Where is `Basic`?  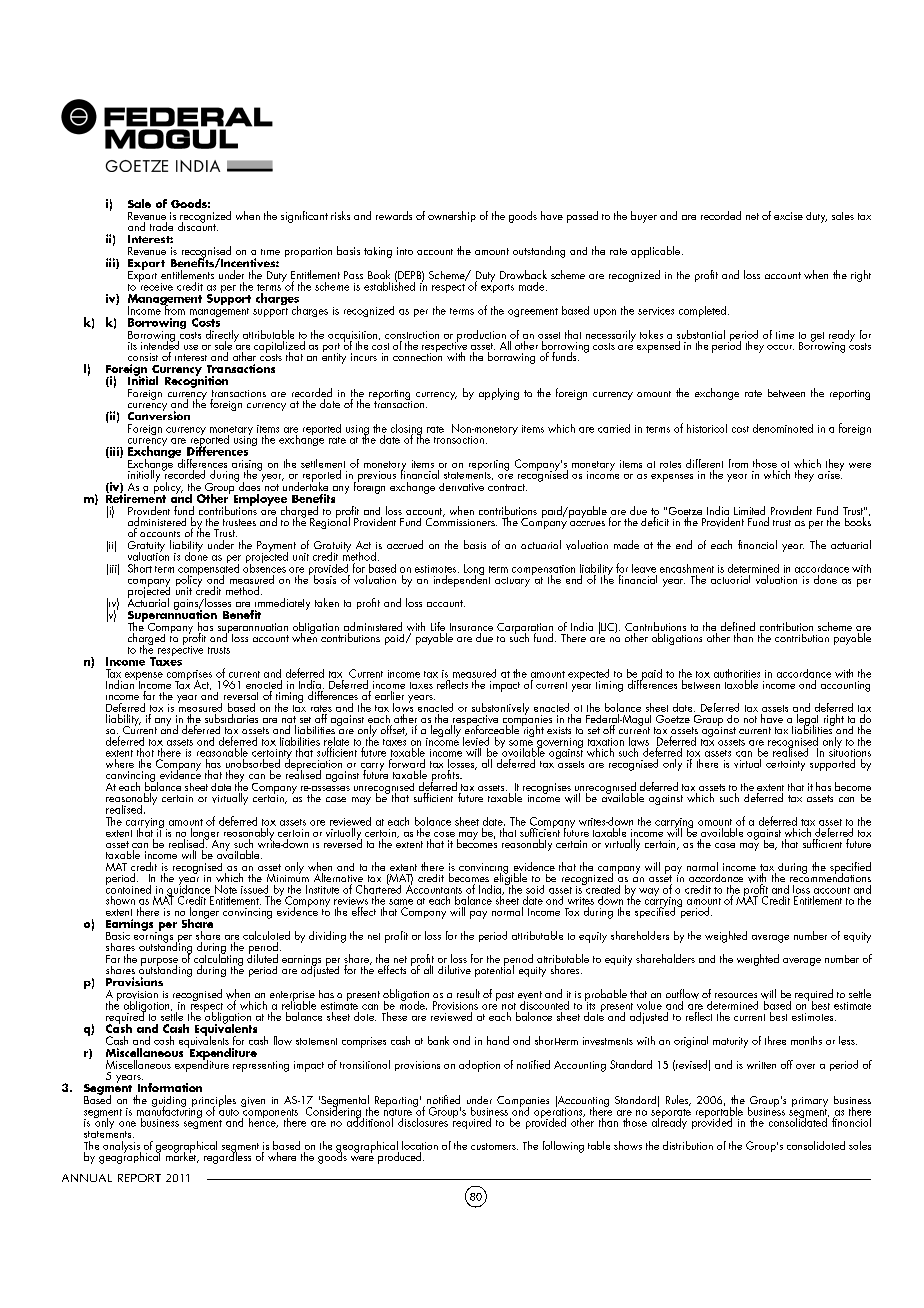
Basic is located at coordinates (118, 936).
